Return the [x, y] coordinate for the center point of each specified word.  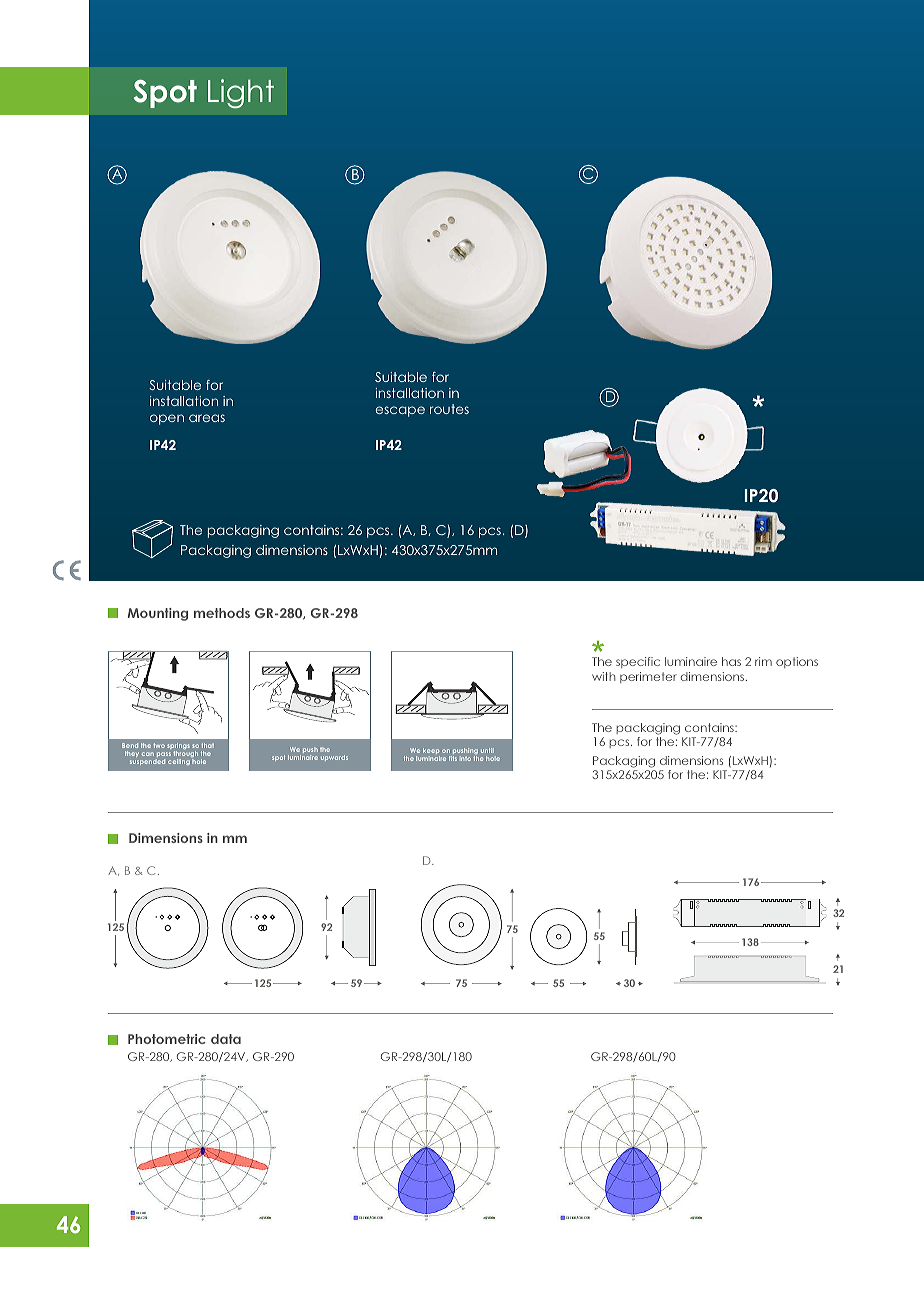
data [226, 1039]
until [487, 750]
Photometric [167, 1039]
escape [400, 411]
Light [241, 93]
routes [449, 409]
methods [222, 613]
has [731, 661]
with [604, 676]
